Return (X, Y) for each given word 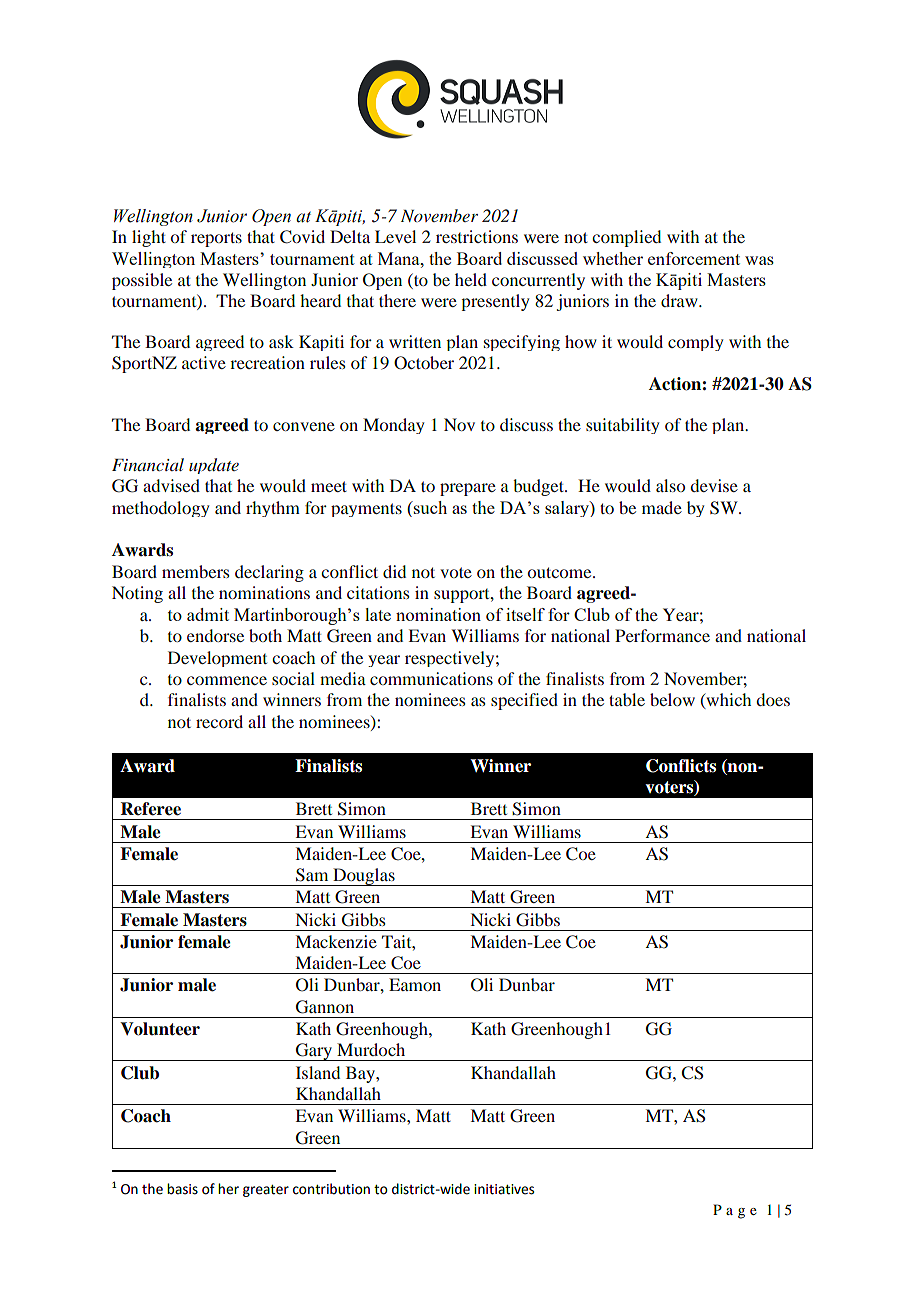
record (219, 721)
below (672, 699)
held (471, 279)
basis (182, 1189)
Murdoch (371, 1049)
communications (431, 678)
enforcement (694, 258)
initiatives (504, 1189)
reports (216, 239)
